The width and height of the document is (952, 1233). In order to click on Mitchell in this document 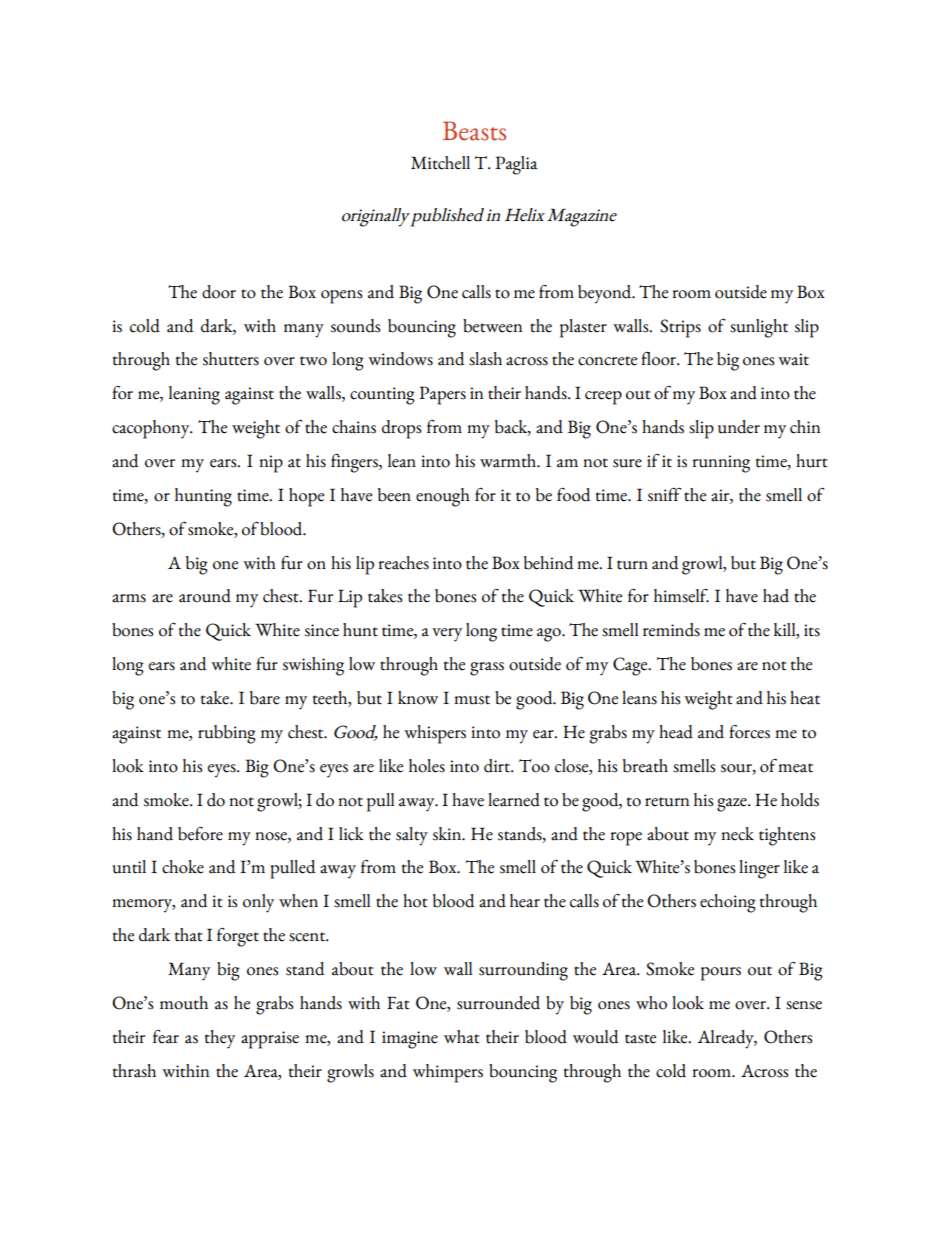, I will do `click(440, 163)`.
